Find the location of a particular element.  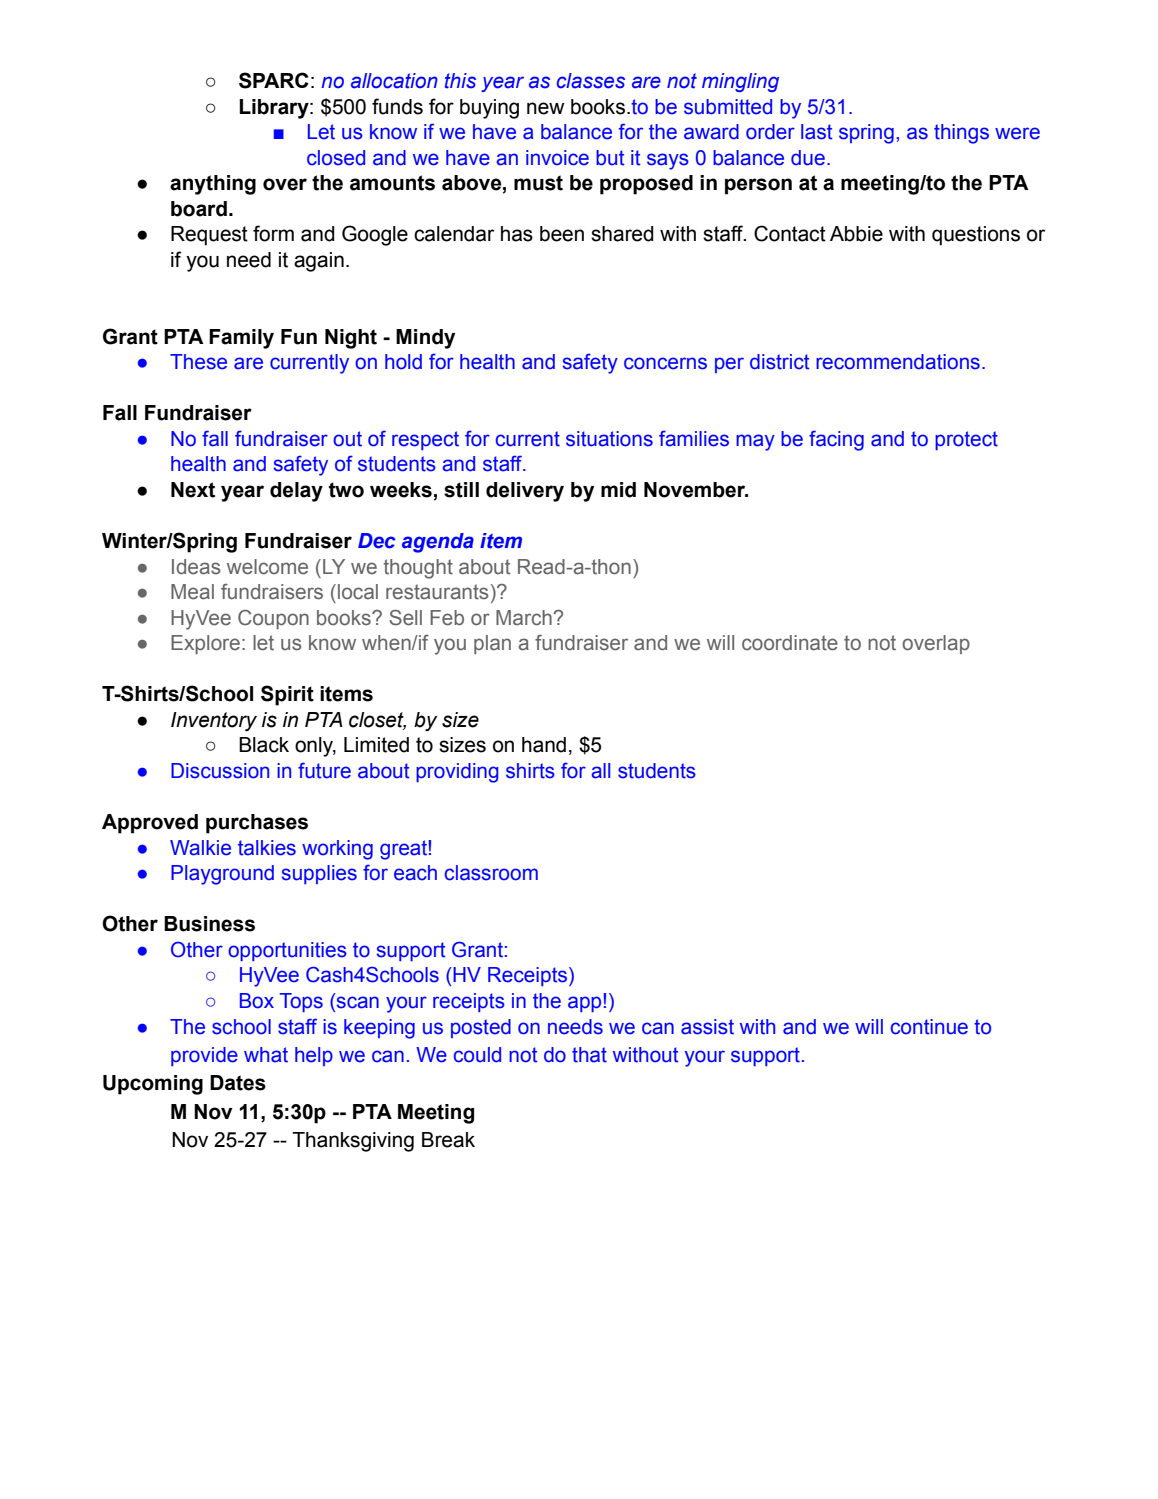

Dates is located at coordinates (238, 1083).
